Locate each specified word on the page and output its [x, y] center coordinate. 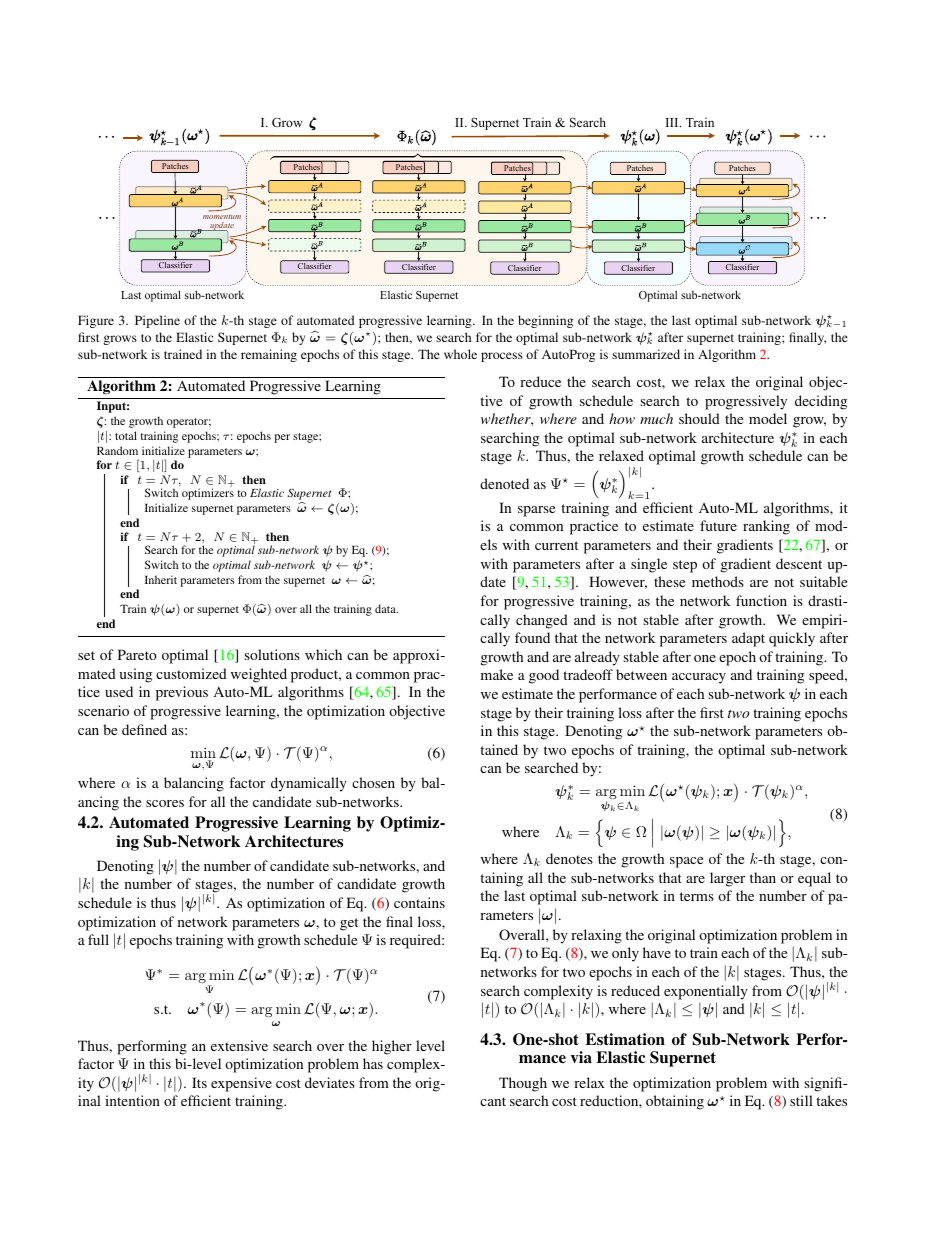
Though [523, 1084]
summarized [646, 354]
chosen [373, 782]
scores [165, 803]
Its [199, 1082]
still [801, 1100]
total [126, 435]
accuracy [699, 678]
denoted [504, 483]
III [673, 122]
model [768, 418]
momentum [222, 216]
